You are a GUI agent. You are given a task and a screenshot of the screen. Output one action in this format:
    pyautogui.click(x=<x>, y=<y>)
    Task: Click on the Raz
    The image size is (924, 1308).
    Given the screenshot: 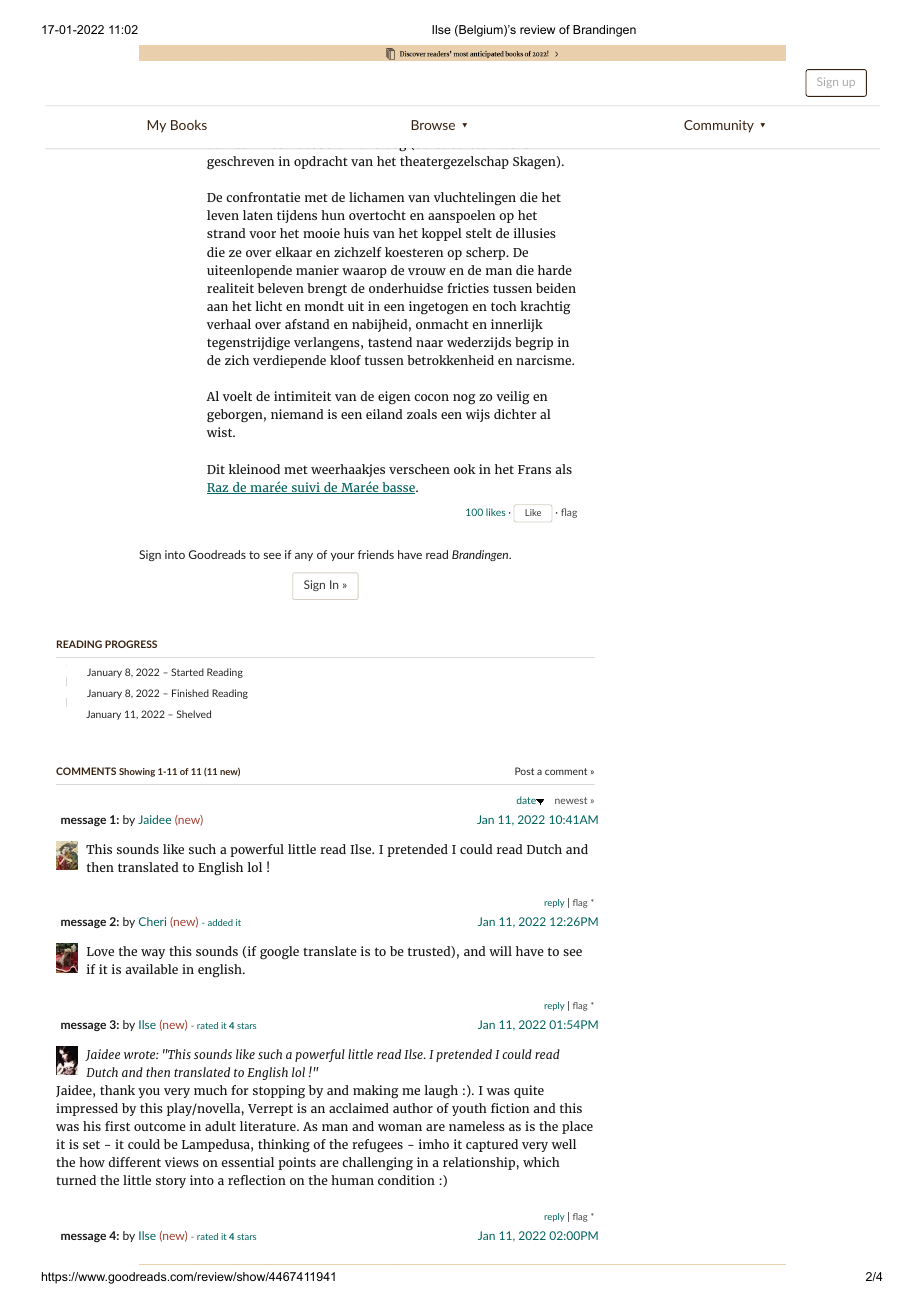 What is the action you would take?
    pyautogui.click(x=219, y=488)
